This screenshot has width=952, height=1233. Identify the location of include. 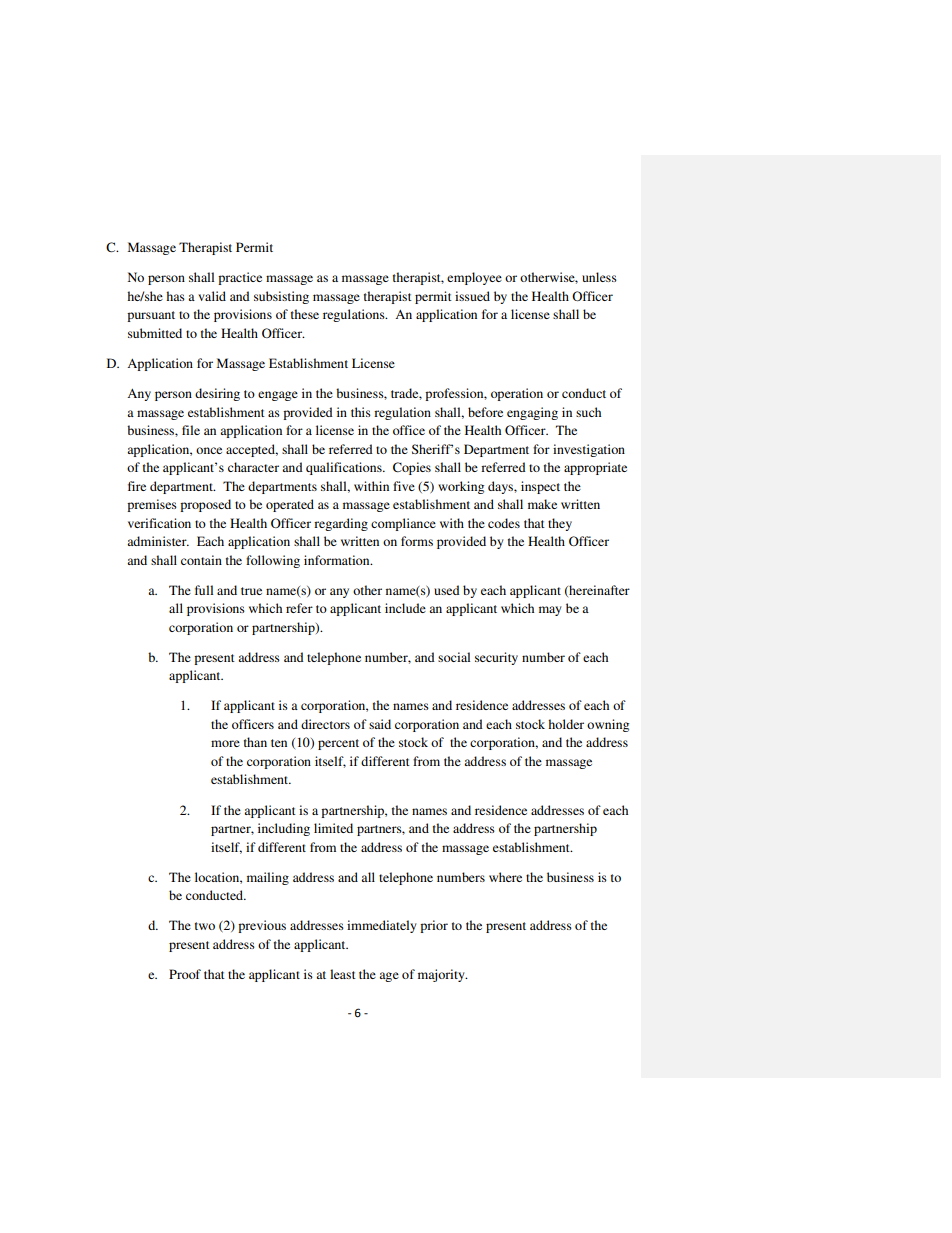
(405, 608).
